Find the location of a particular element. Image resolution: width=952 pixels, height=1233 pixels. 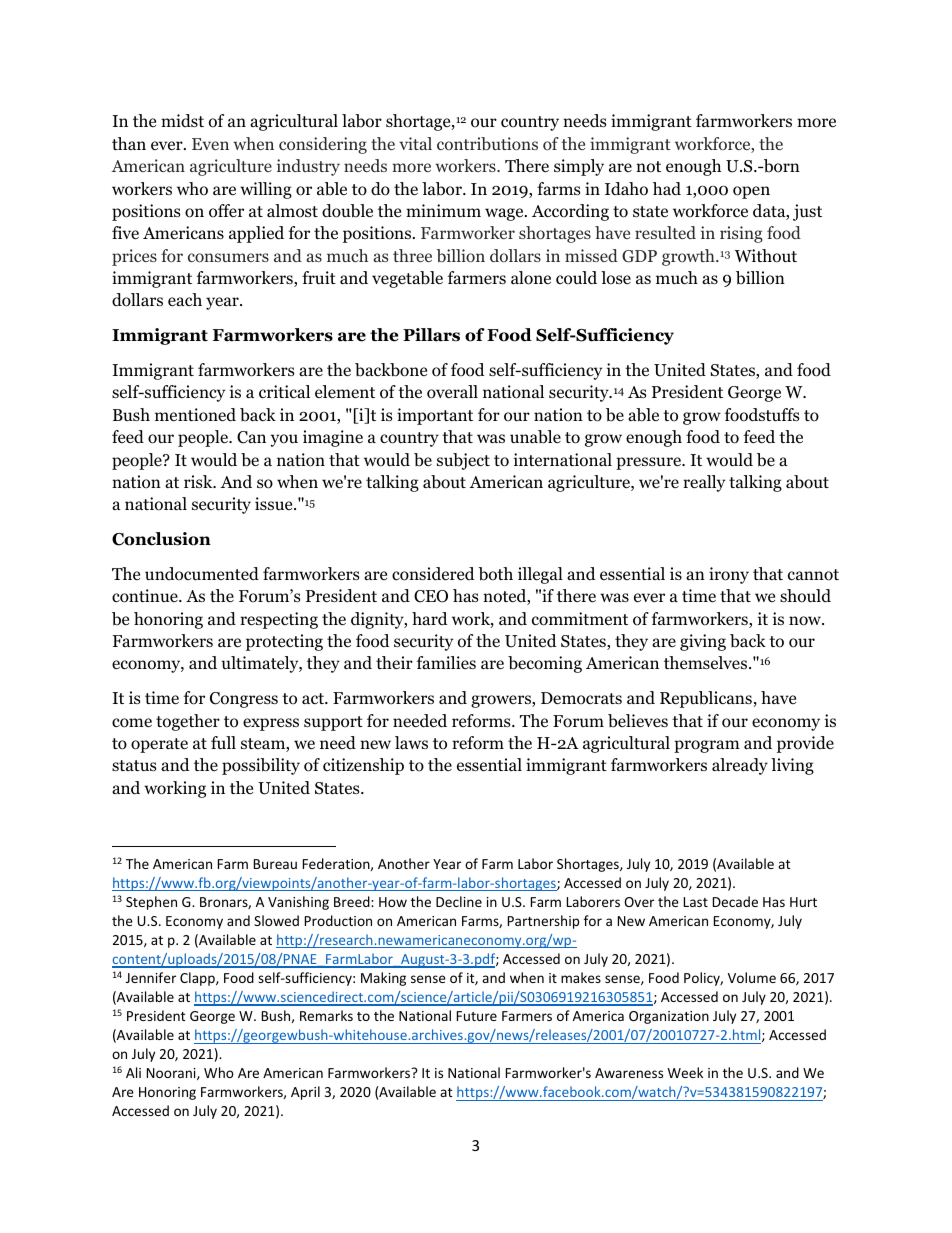

Even is located at coordinates (210, 144).
